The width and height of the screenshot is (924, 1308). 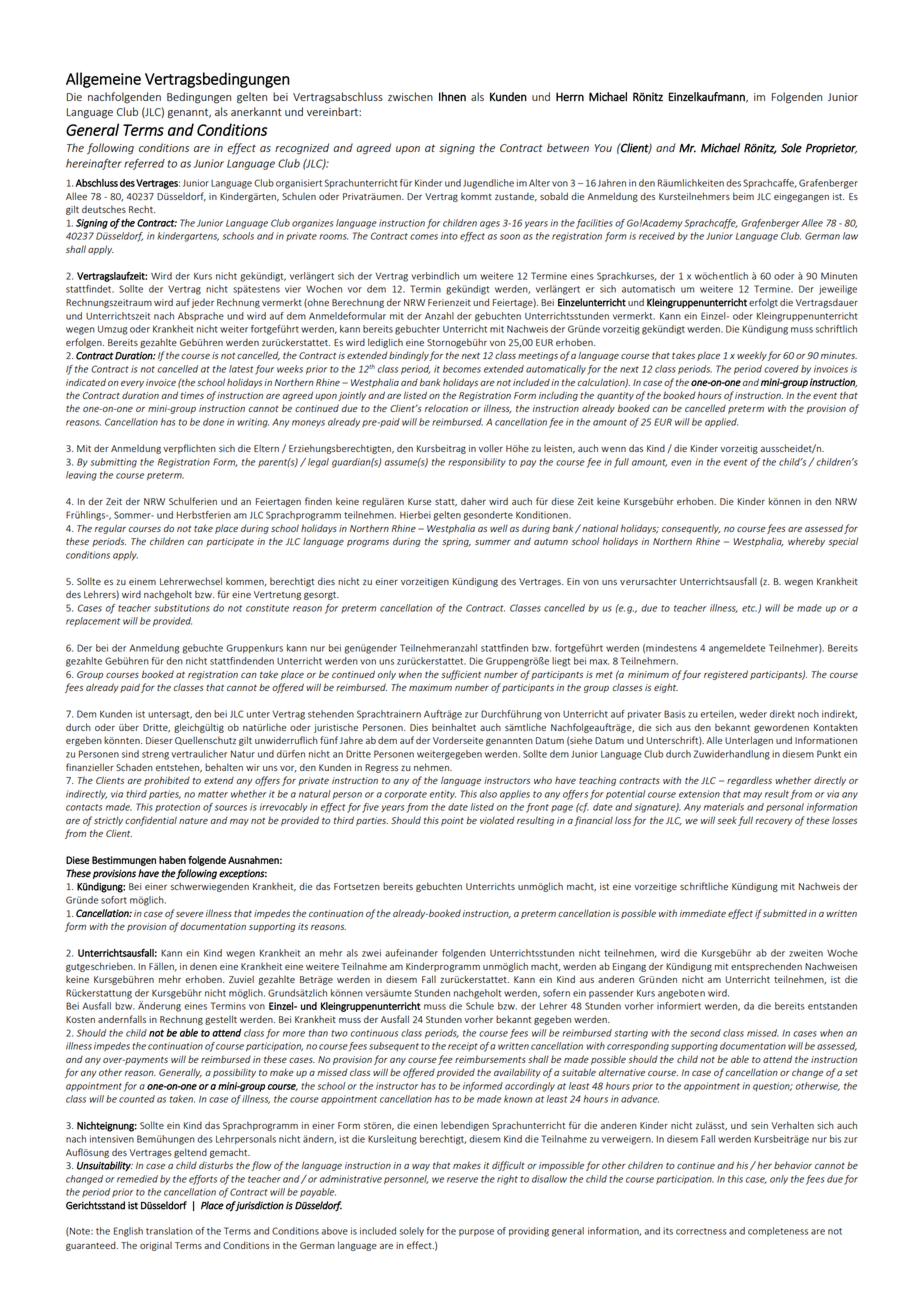 I want to click on relocation, so click(x=446, y=408).
